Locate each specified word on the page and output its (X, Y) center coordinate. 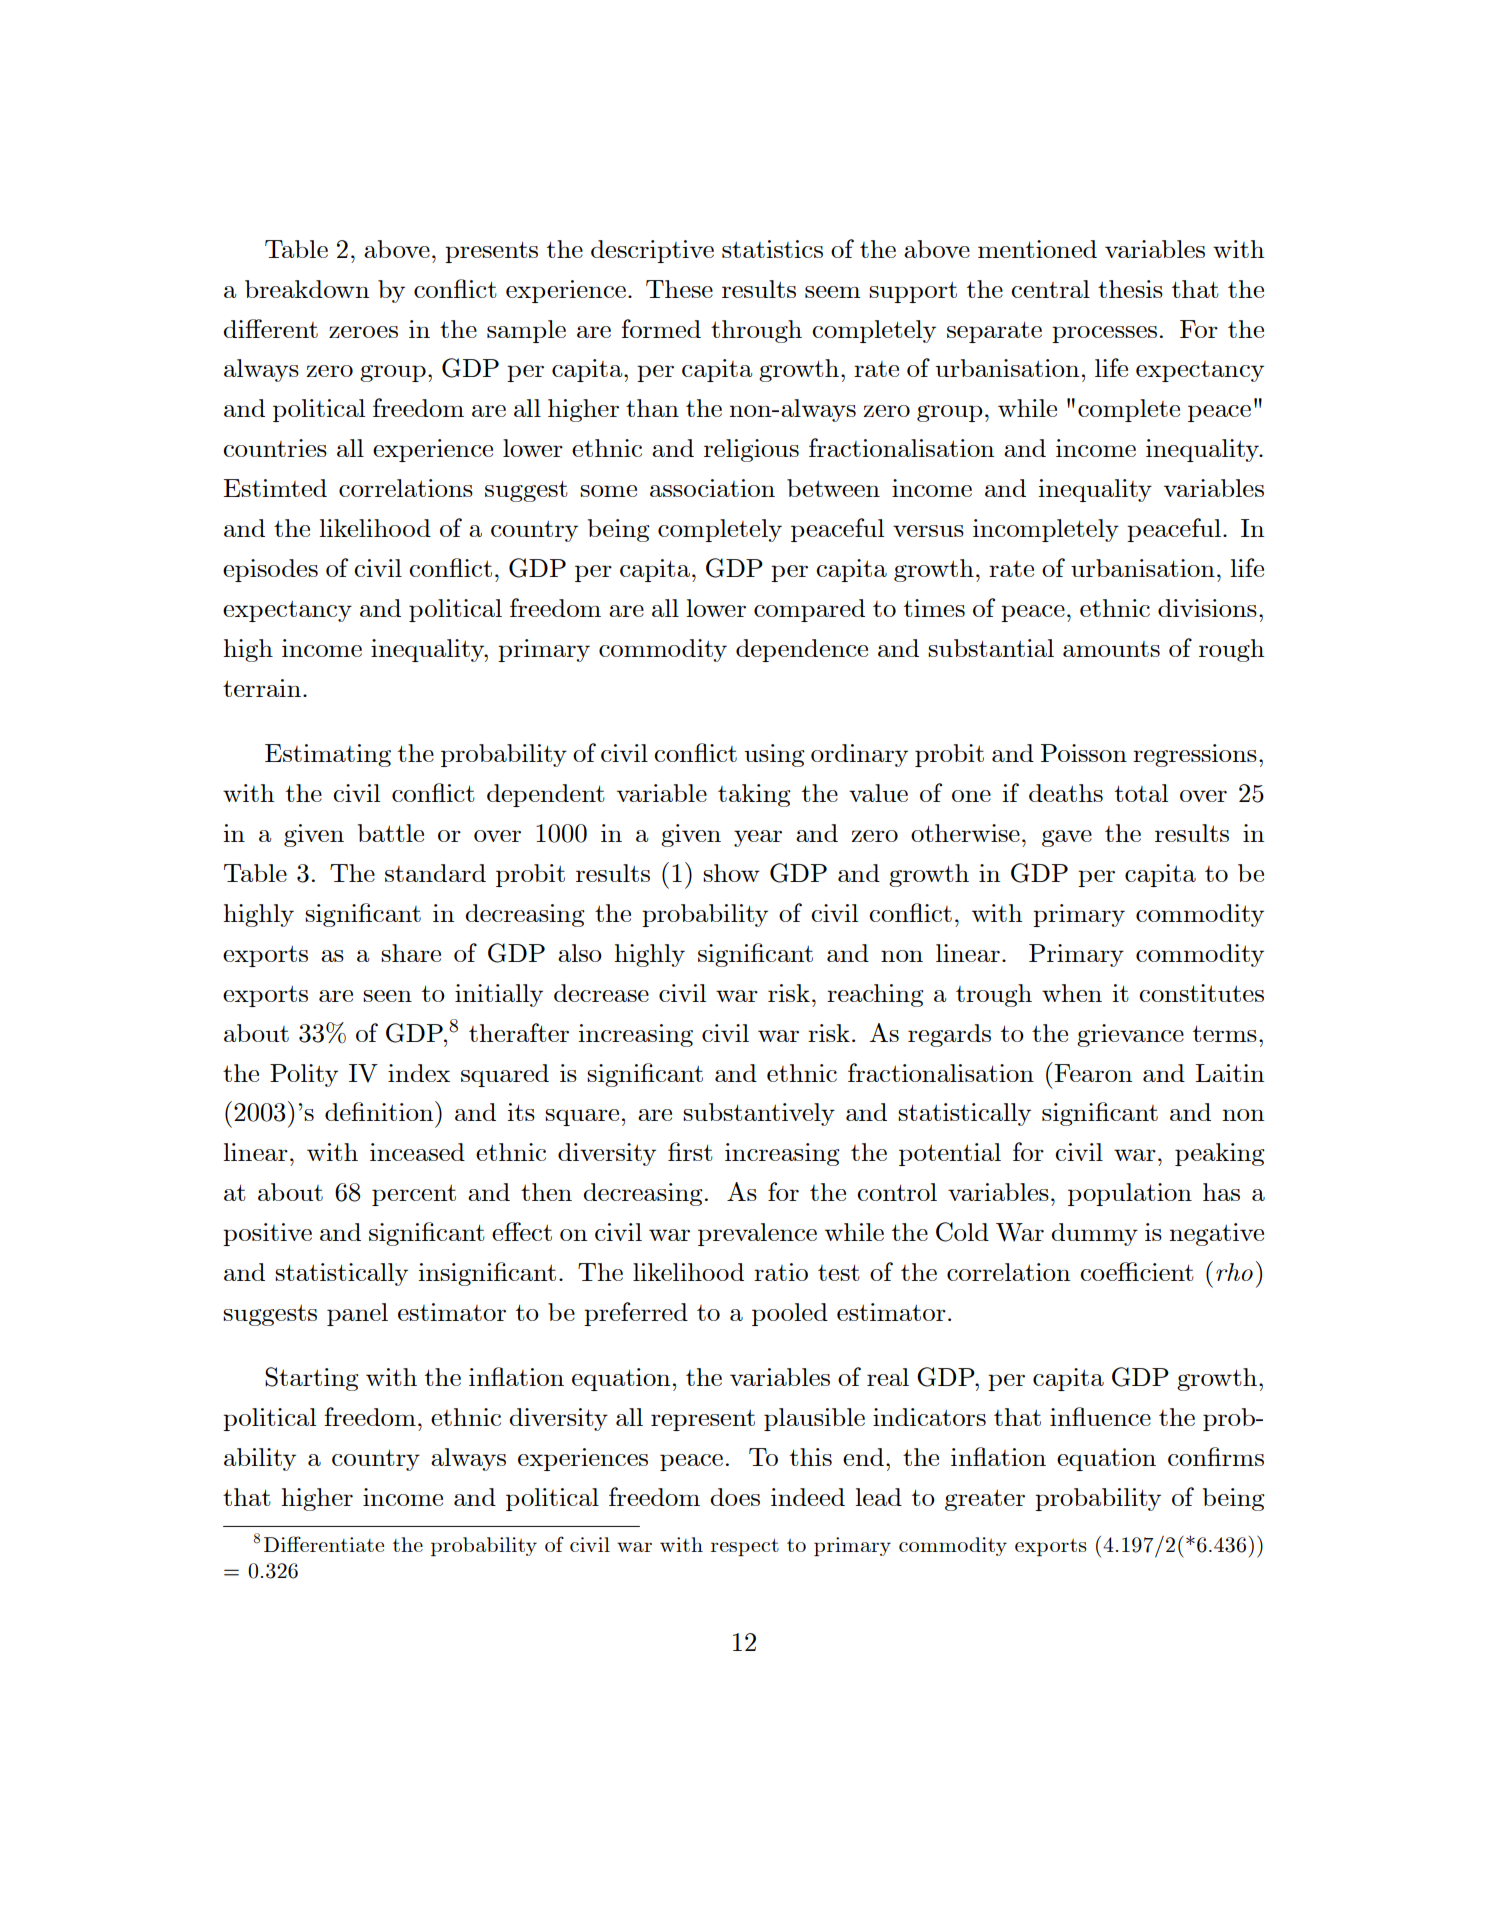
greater (985, 1500)
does (735, 1497)
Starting (312, 1379)
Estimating (328, 755)
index (419, 1073)
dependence (802, 650)
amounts (1111, 649)
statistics (772, 249)
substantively (759, 1114)
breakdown (307, 289)
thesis (1130, 289)
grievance (1130, 1035)
